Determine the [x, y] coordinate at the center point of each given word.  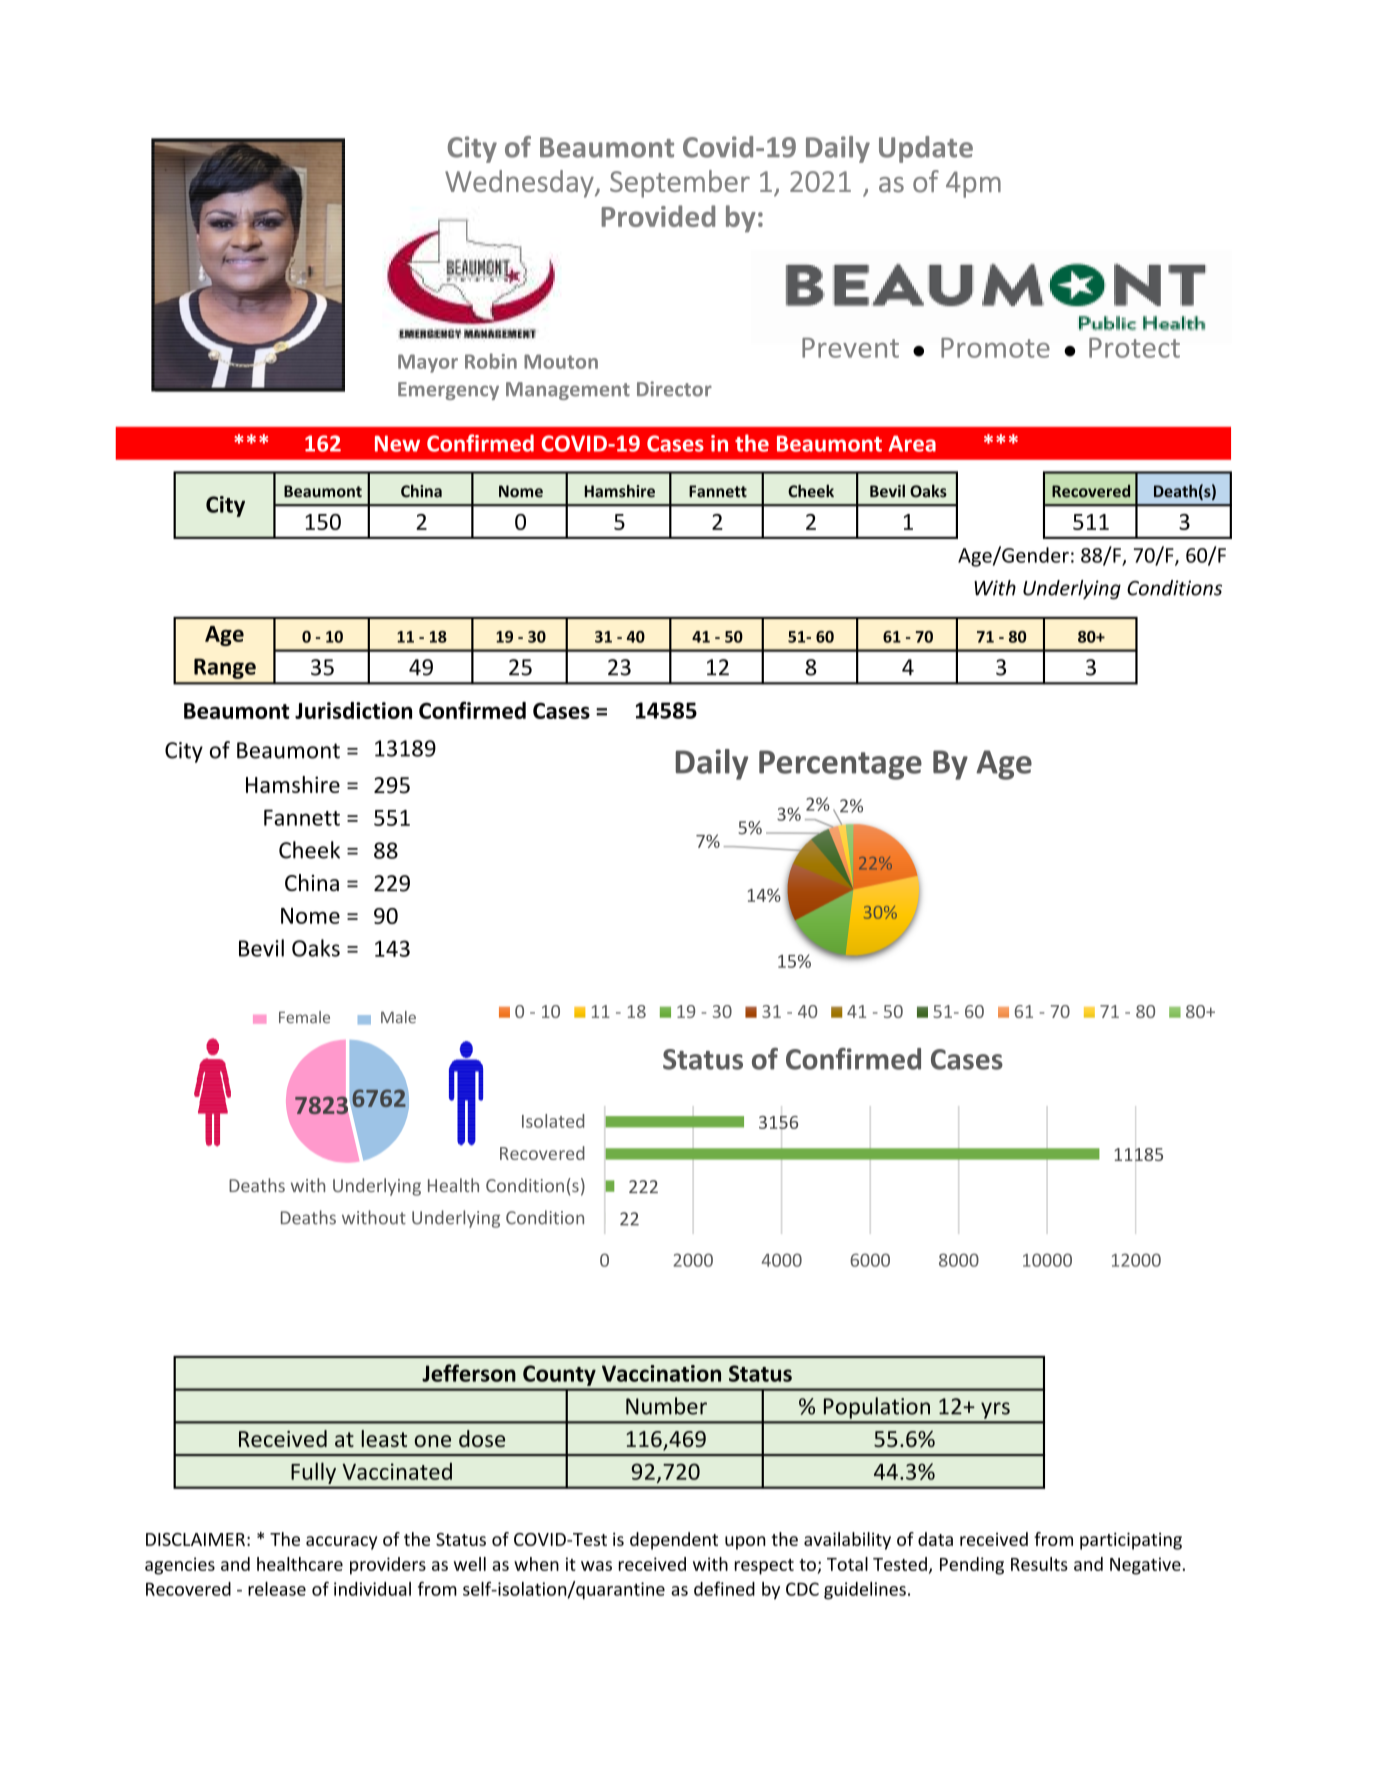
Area [912, 443]
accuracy [341, 1543]
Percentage [840, 765]
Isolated [553, 1121]
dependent [674, 1541]
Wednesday [520, 184]
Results [1039, 1564]
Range [225, 668]
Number [666, 1406]
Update [926, 149]
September [680, 184]
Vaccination [661, 1373]
